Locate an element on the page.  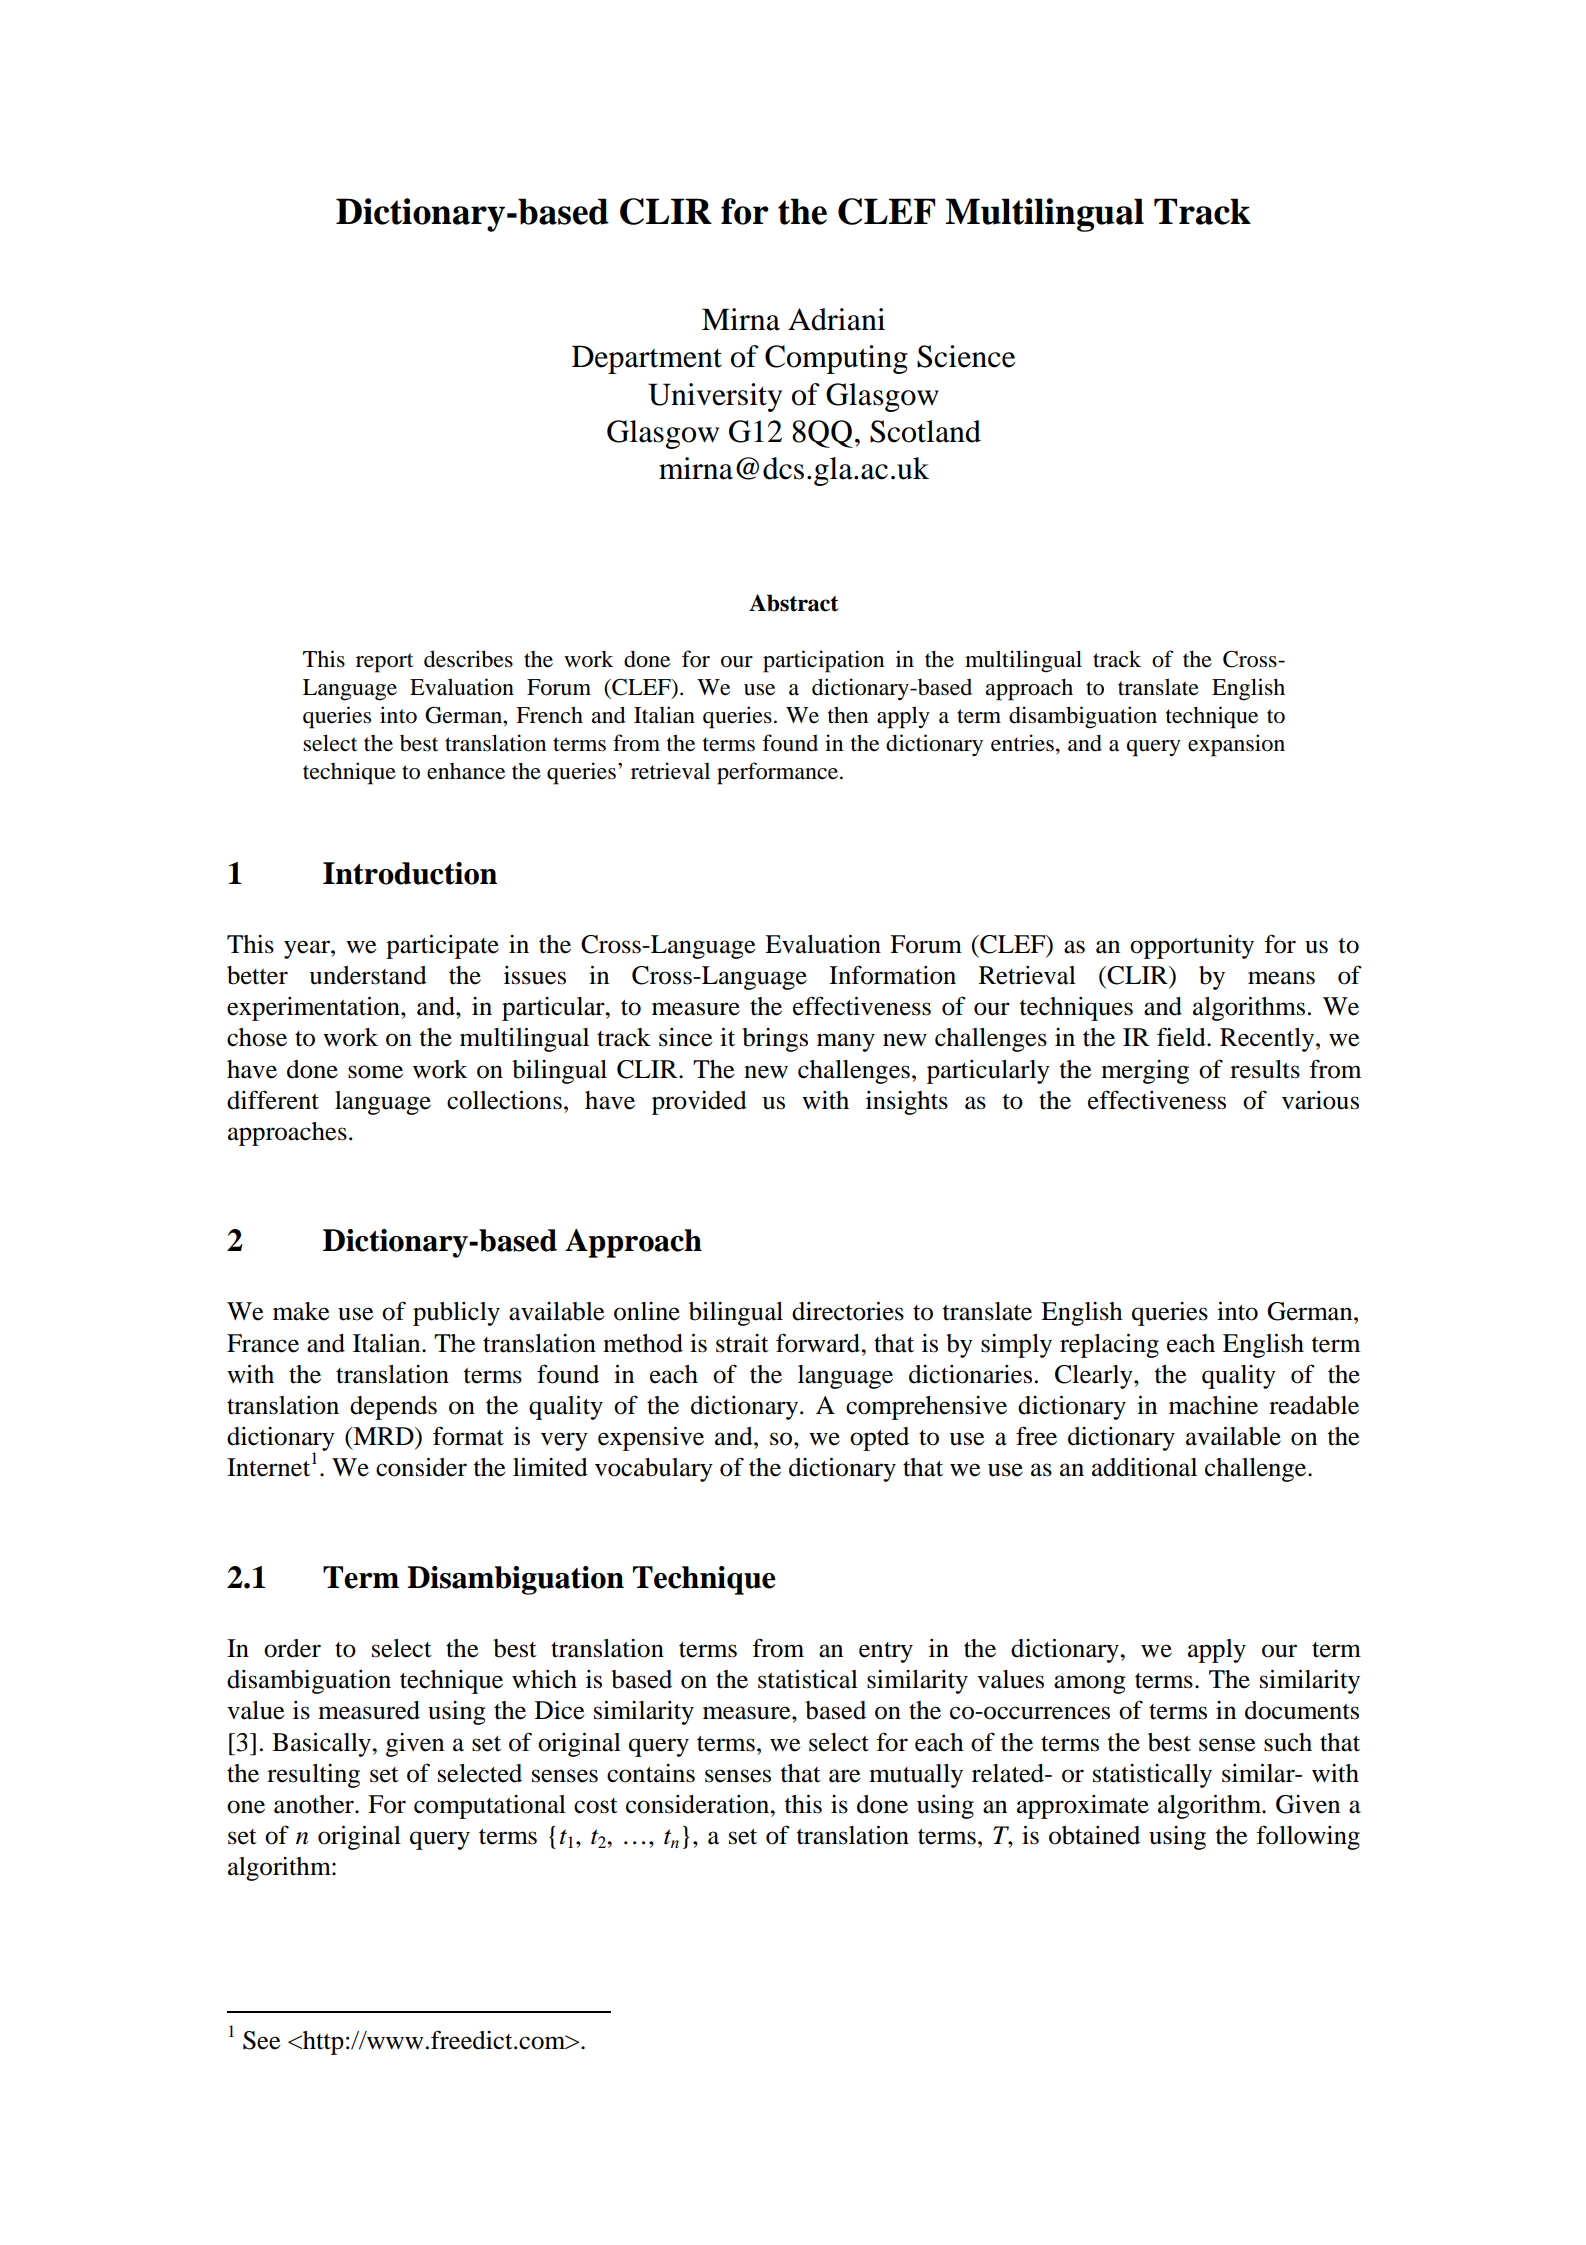
some is located at coordinates (375, 1072).
